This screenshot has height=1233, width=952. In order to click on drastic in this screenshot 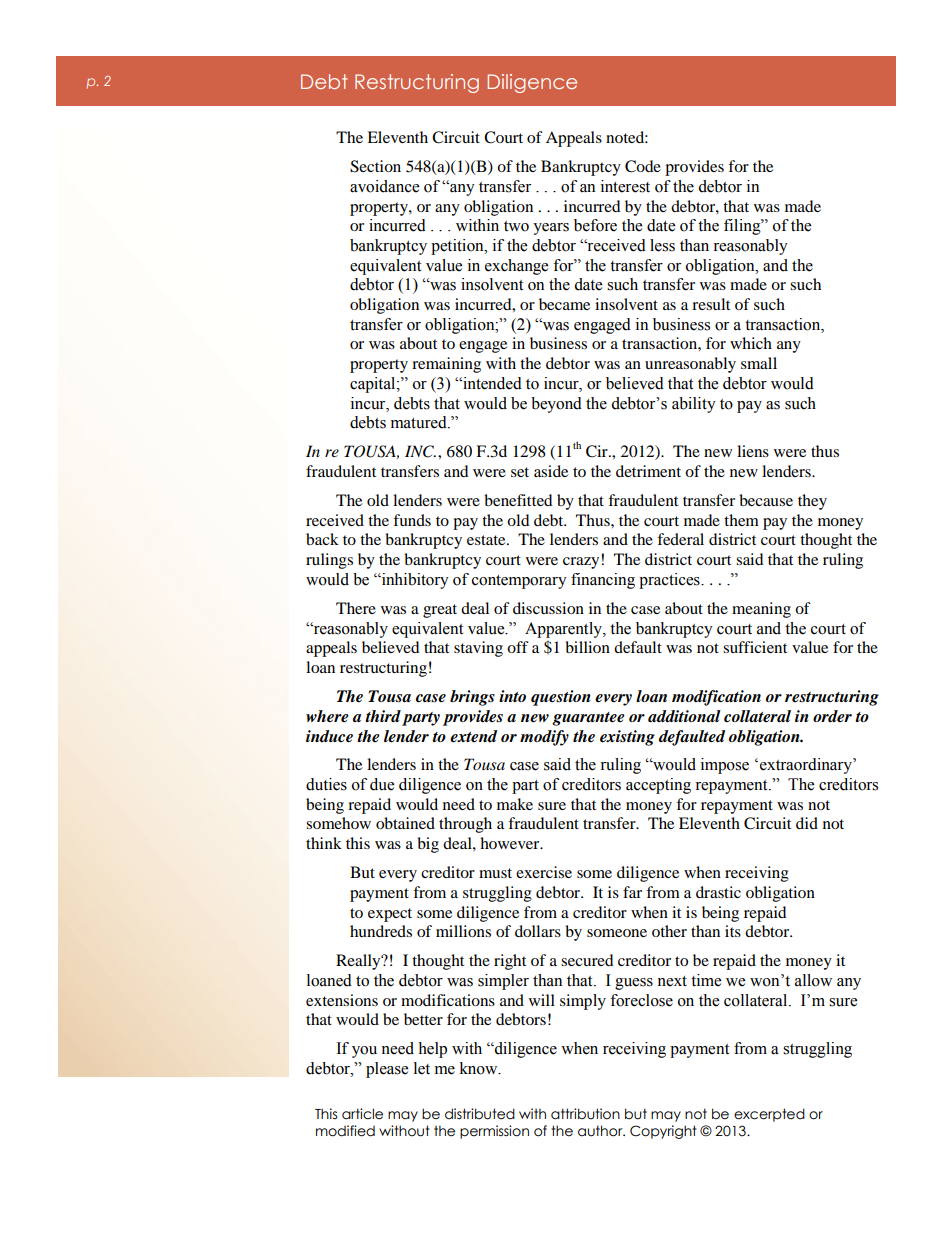, I will do `click(718, 892)`.
